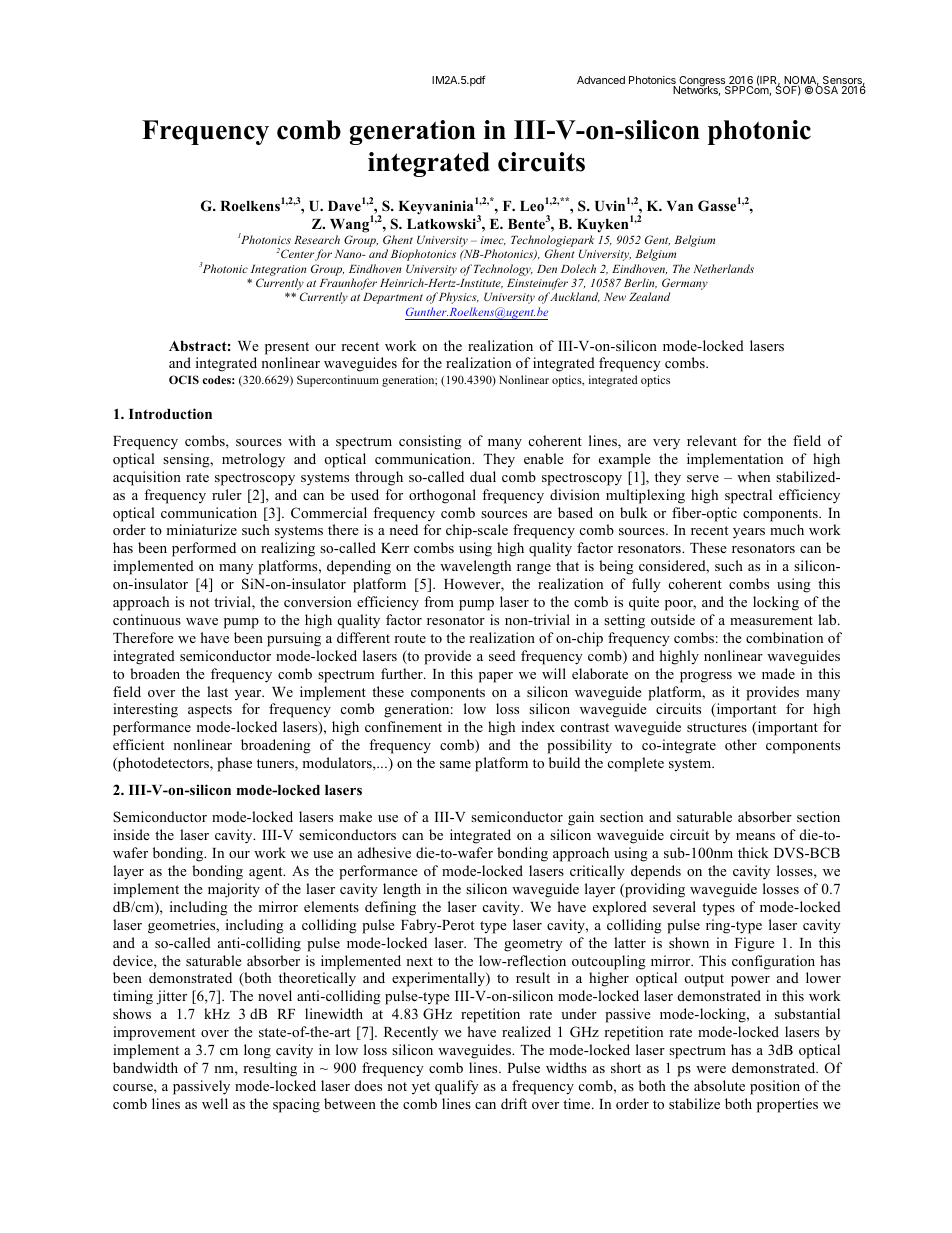  What do you see at coordinates (430, 442) in the image?
I see `consisting` at bounding box center [430, 442].
